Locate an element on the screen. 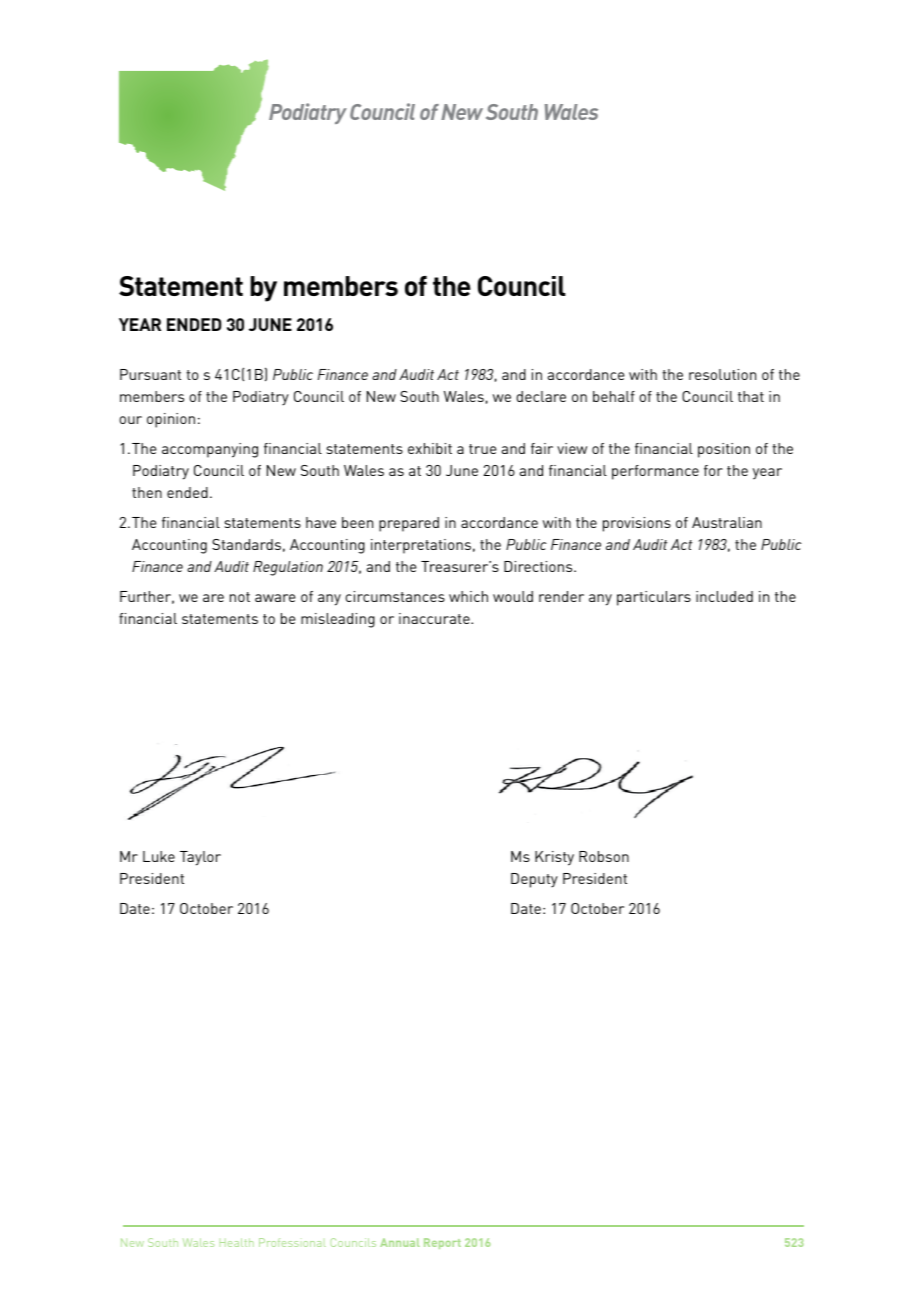 The image size is (924, 1308). Health is located at coordinates (237, 1242).
